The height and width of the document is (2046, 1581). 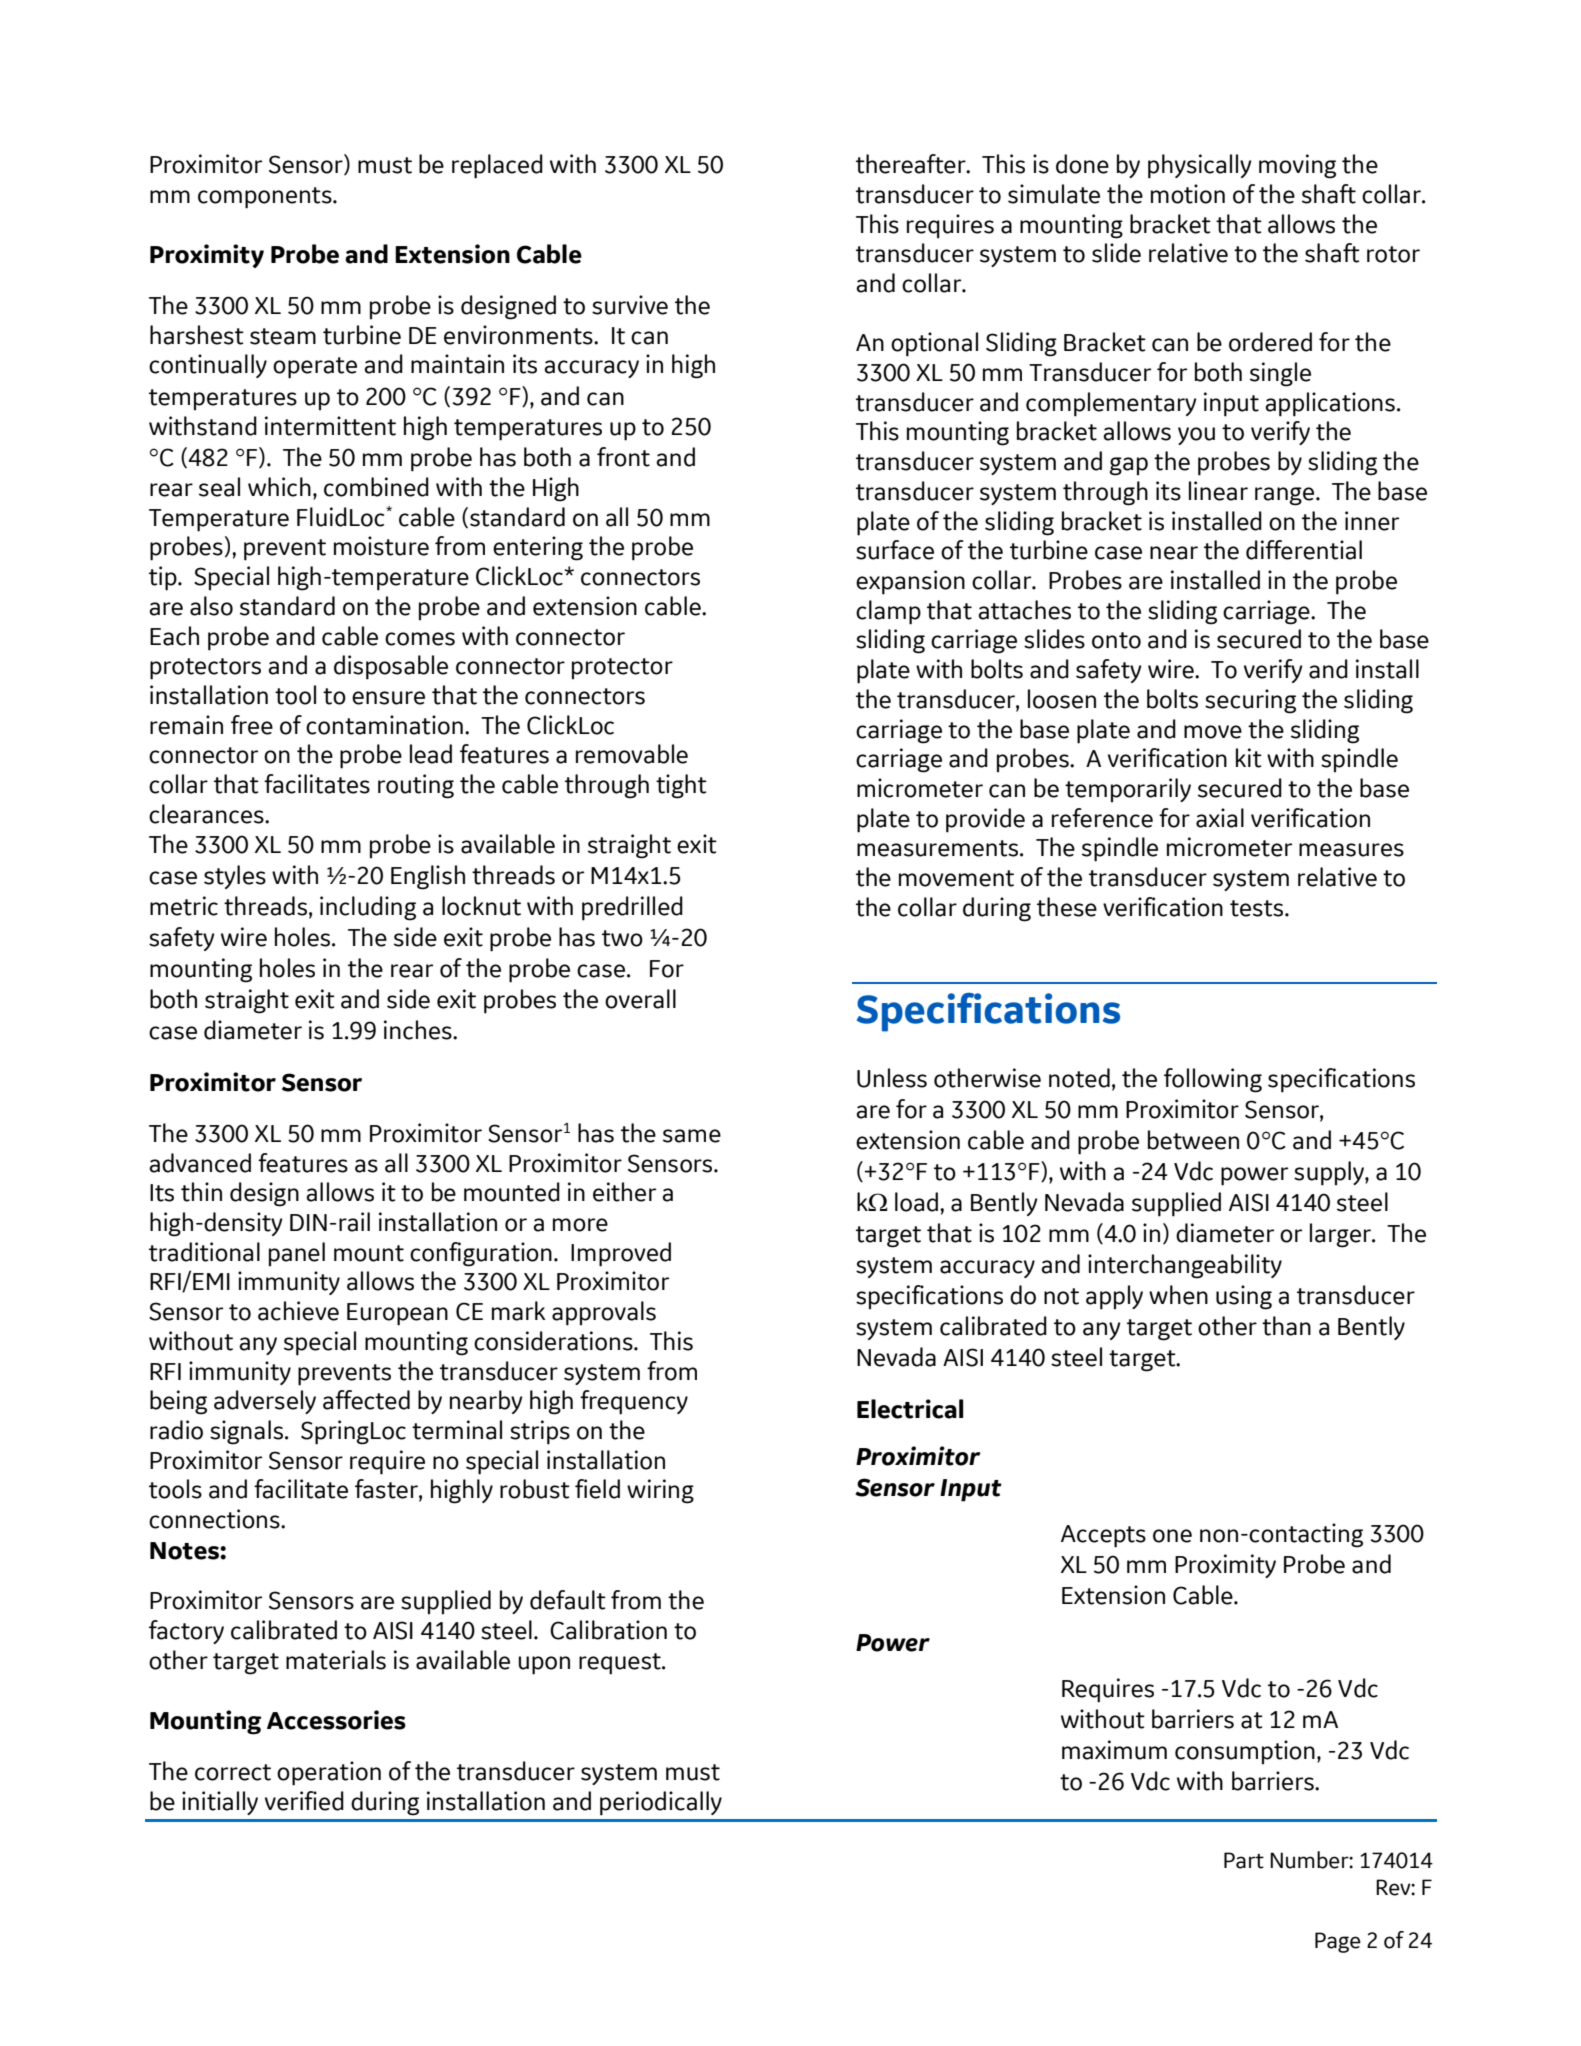 I want to click on than, so click(x=1286, y=1326).
